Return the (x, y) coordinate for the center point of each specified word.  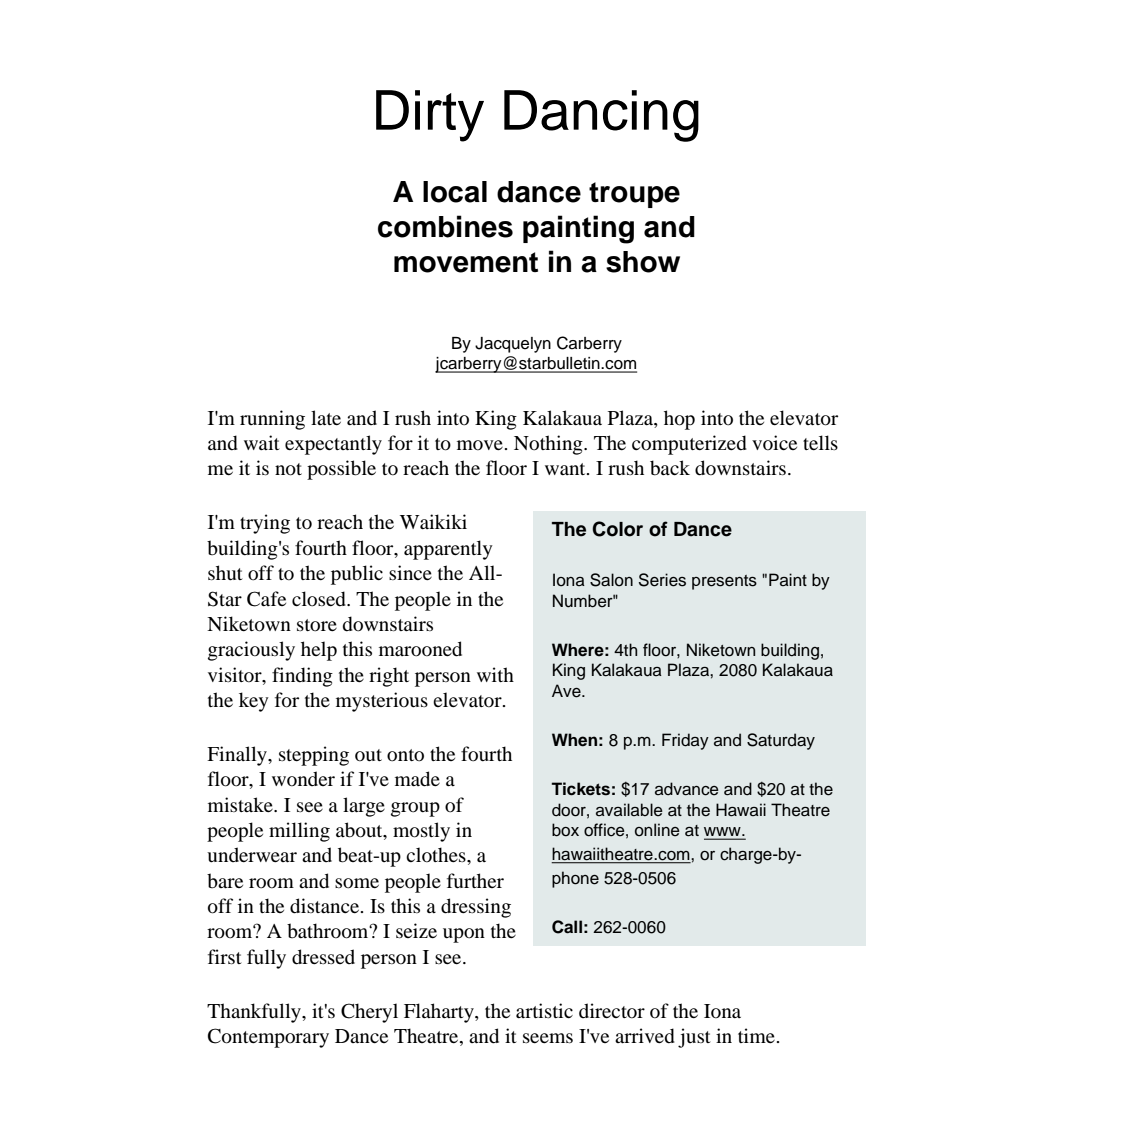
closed (320, 599)
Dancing (601, 116)
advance (687, 789)
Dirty (430, 116)
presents (724, 582)
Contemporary (268, 1038)
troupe (634, 195)
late (326, 417)
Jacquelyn (513, 345)
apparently (448, 550)
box (565, 830)
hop (679, 420)
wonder (303, 779)
